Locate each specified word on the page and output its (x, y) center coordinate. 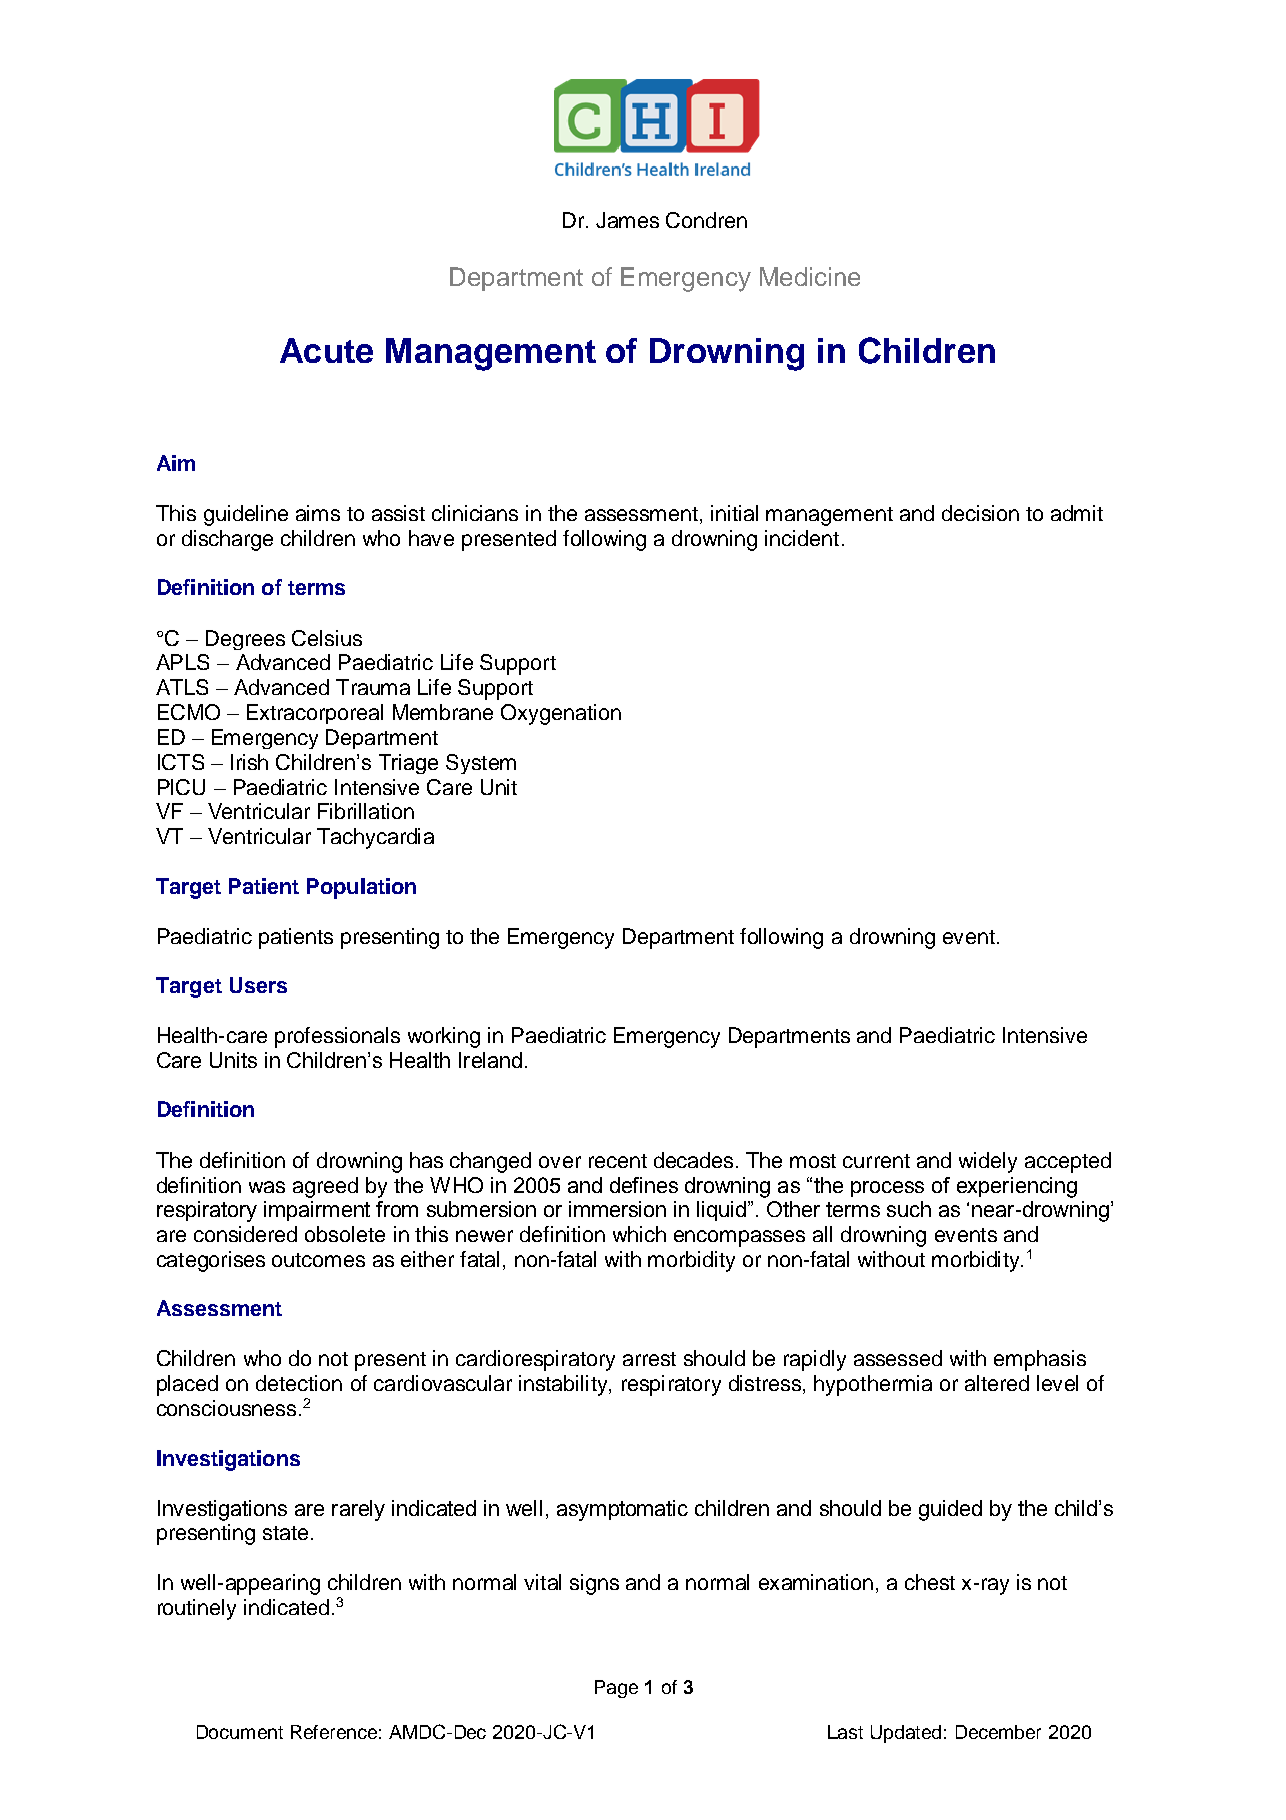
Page (616, 1689)
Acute (326, 350)
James (627, 220)
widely (988, 1162)
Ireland (490, 1060)
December (998, 1732)
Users (258, 985)
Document (240, 1732)
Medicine (810, 276)
